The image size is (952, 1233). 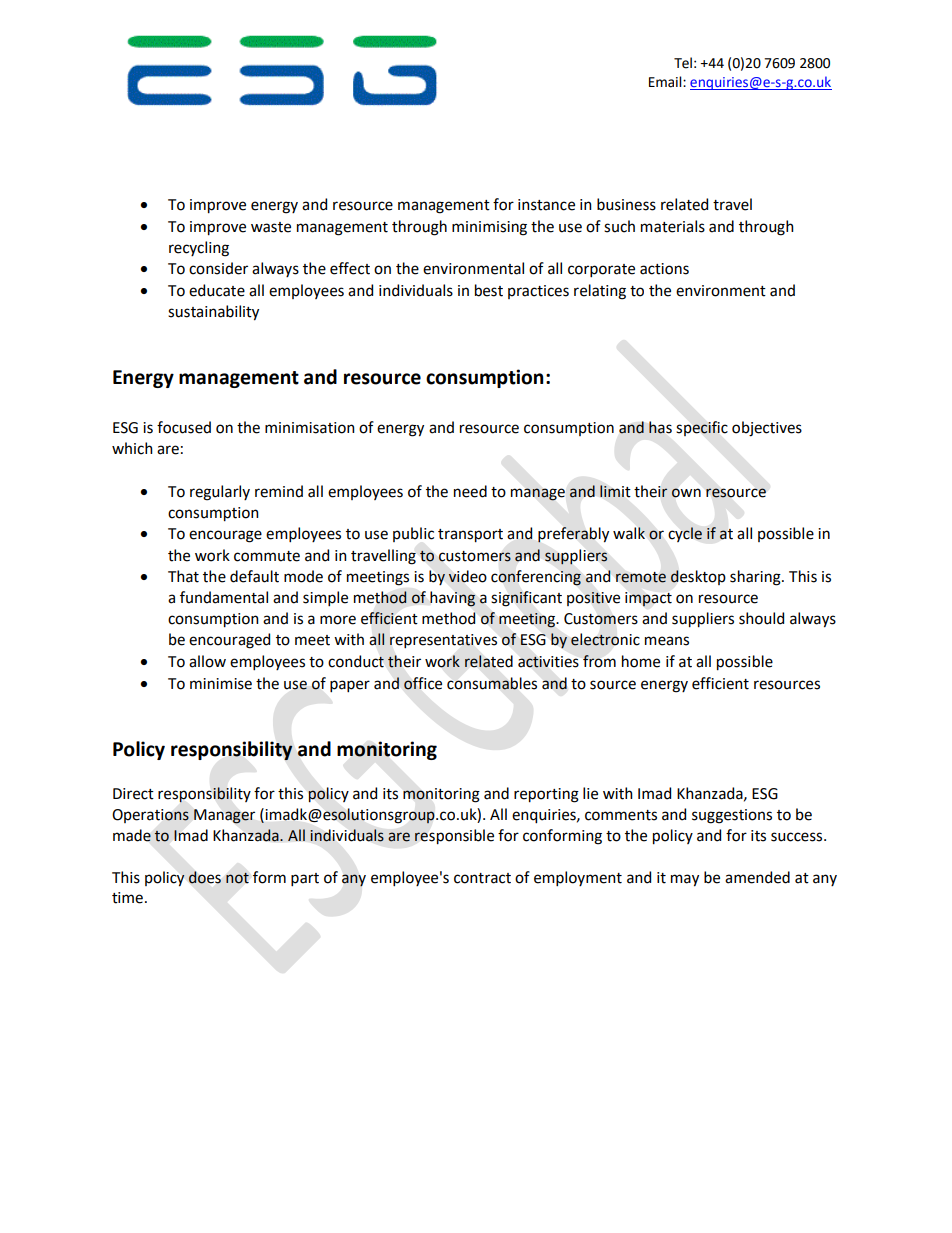 I want to click on best, so click(x=489, y=290).
